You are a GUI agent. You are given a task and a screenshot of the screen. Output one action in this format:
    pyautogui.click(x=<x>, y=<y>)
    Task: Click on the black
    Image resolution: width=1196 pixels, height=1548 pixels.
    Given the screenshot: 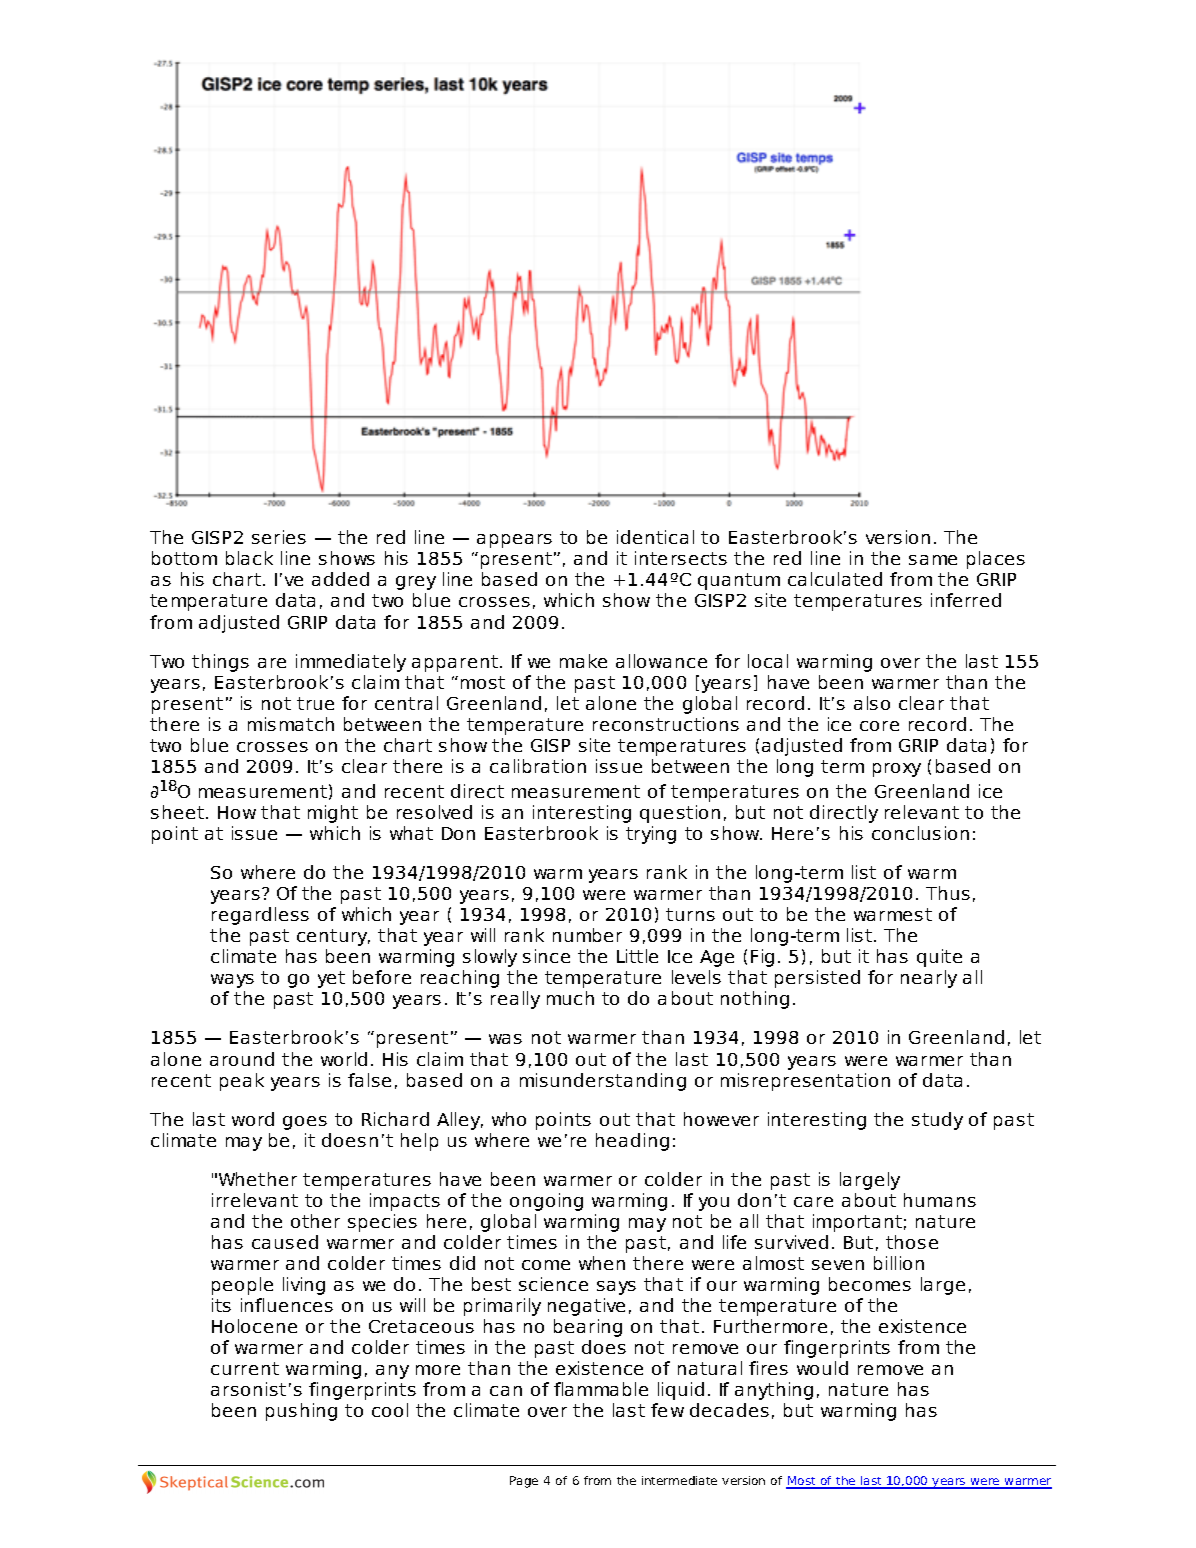 What is the action you would take?
    pyautogui.click(x=249, y=558)
